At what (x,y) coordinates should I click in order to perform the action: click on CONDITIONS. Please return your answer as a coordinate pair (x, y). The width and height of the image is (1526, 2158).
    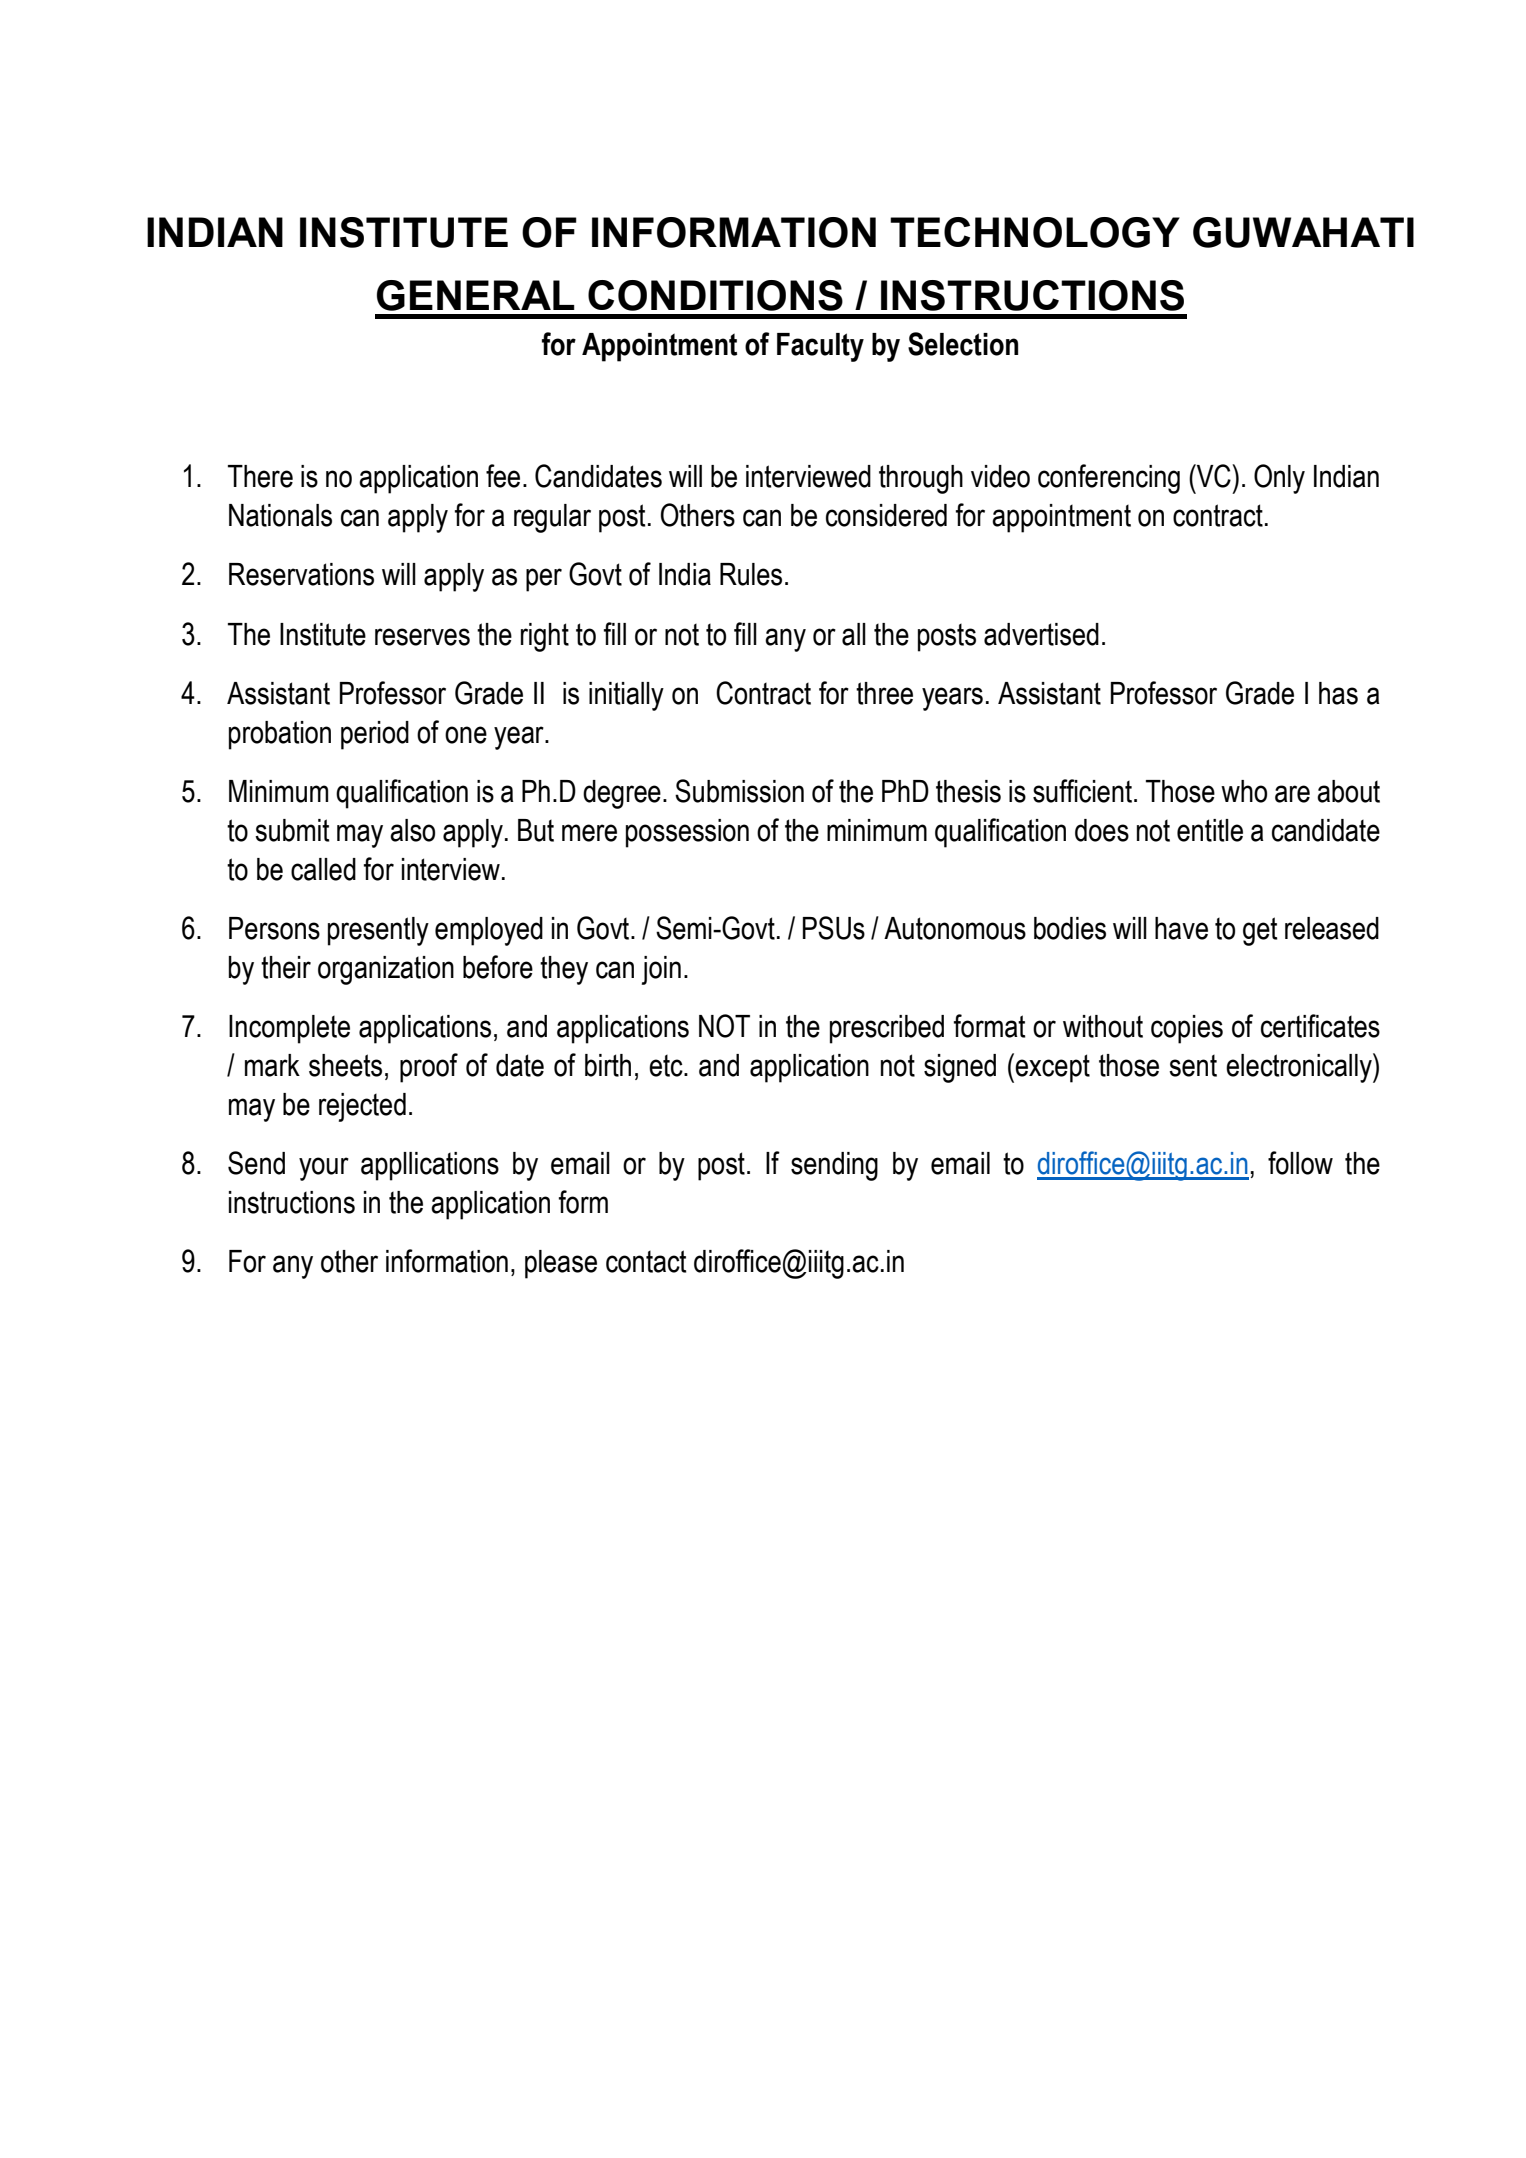
    Looking at the image, I should click on (715, 295).
